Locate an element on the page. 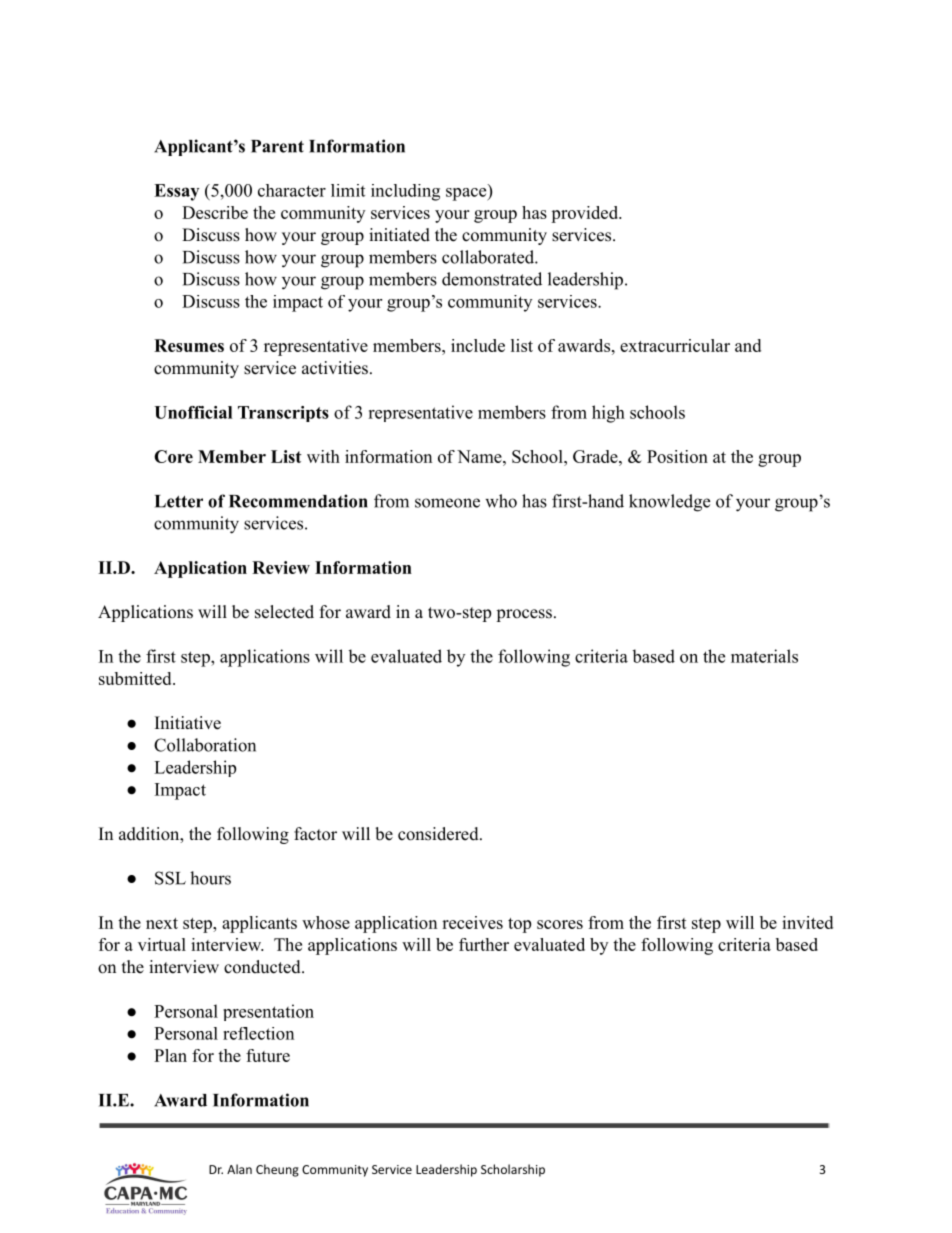  space is located at coordinates (467, 194).
